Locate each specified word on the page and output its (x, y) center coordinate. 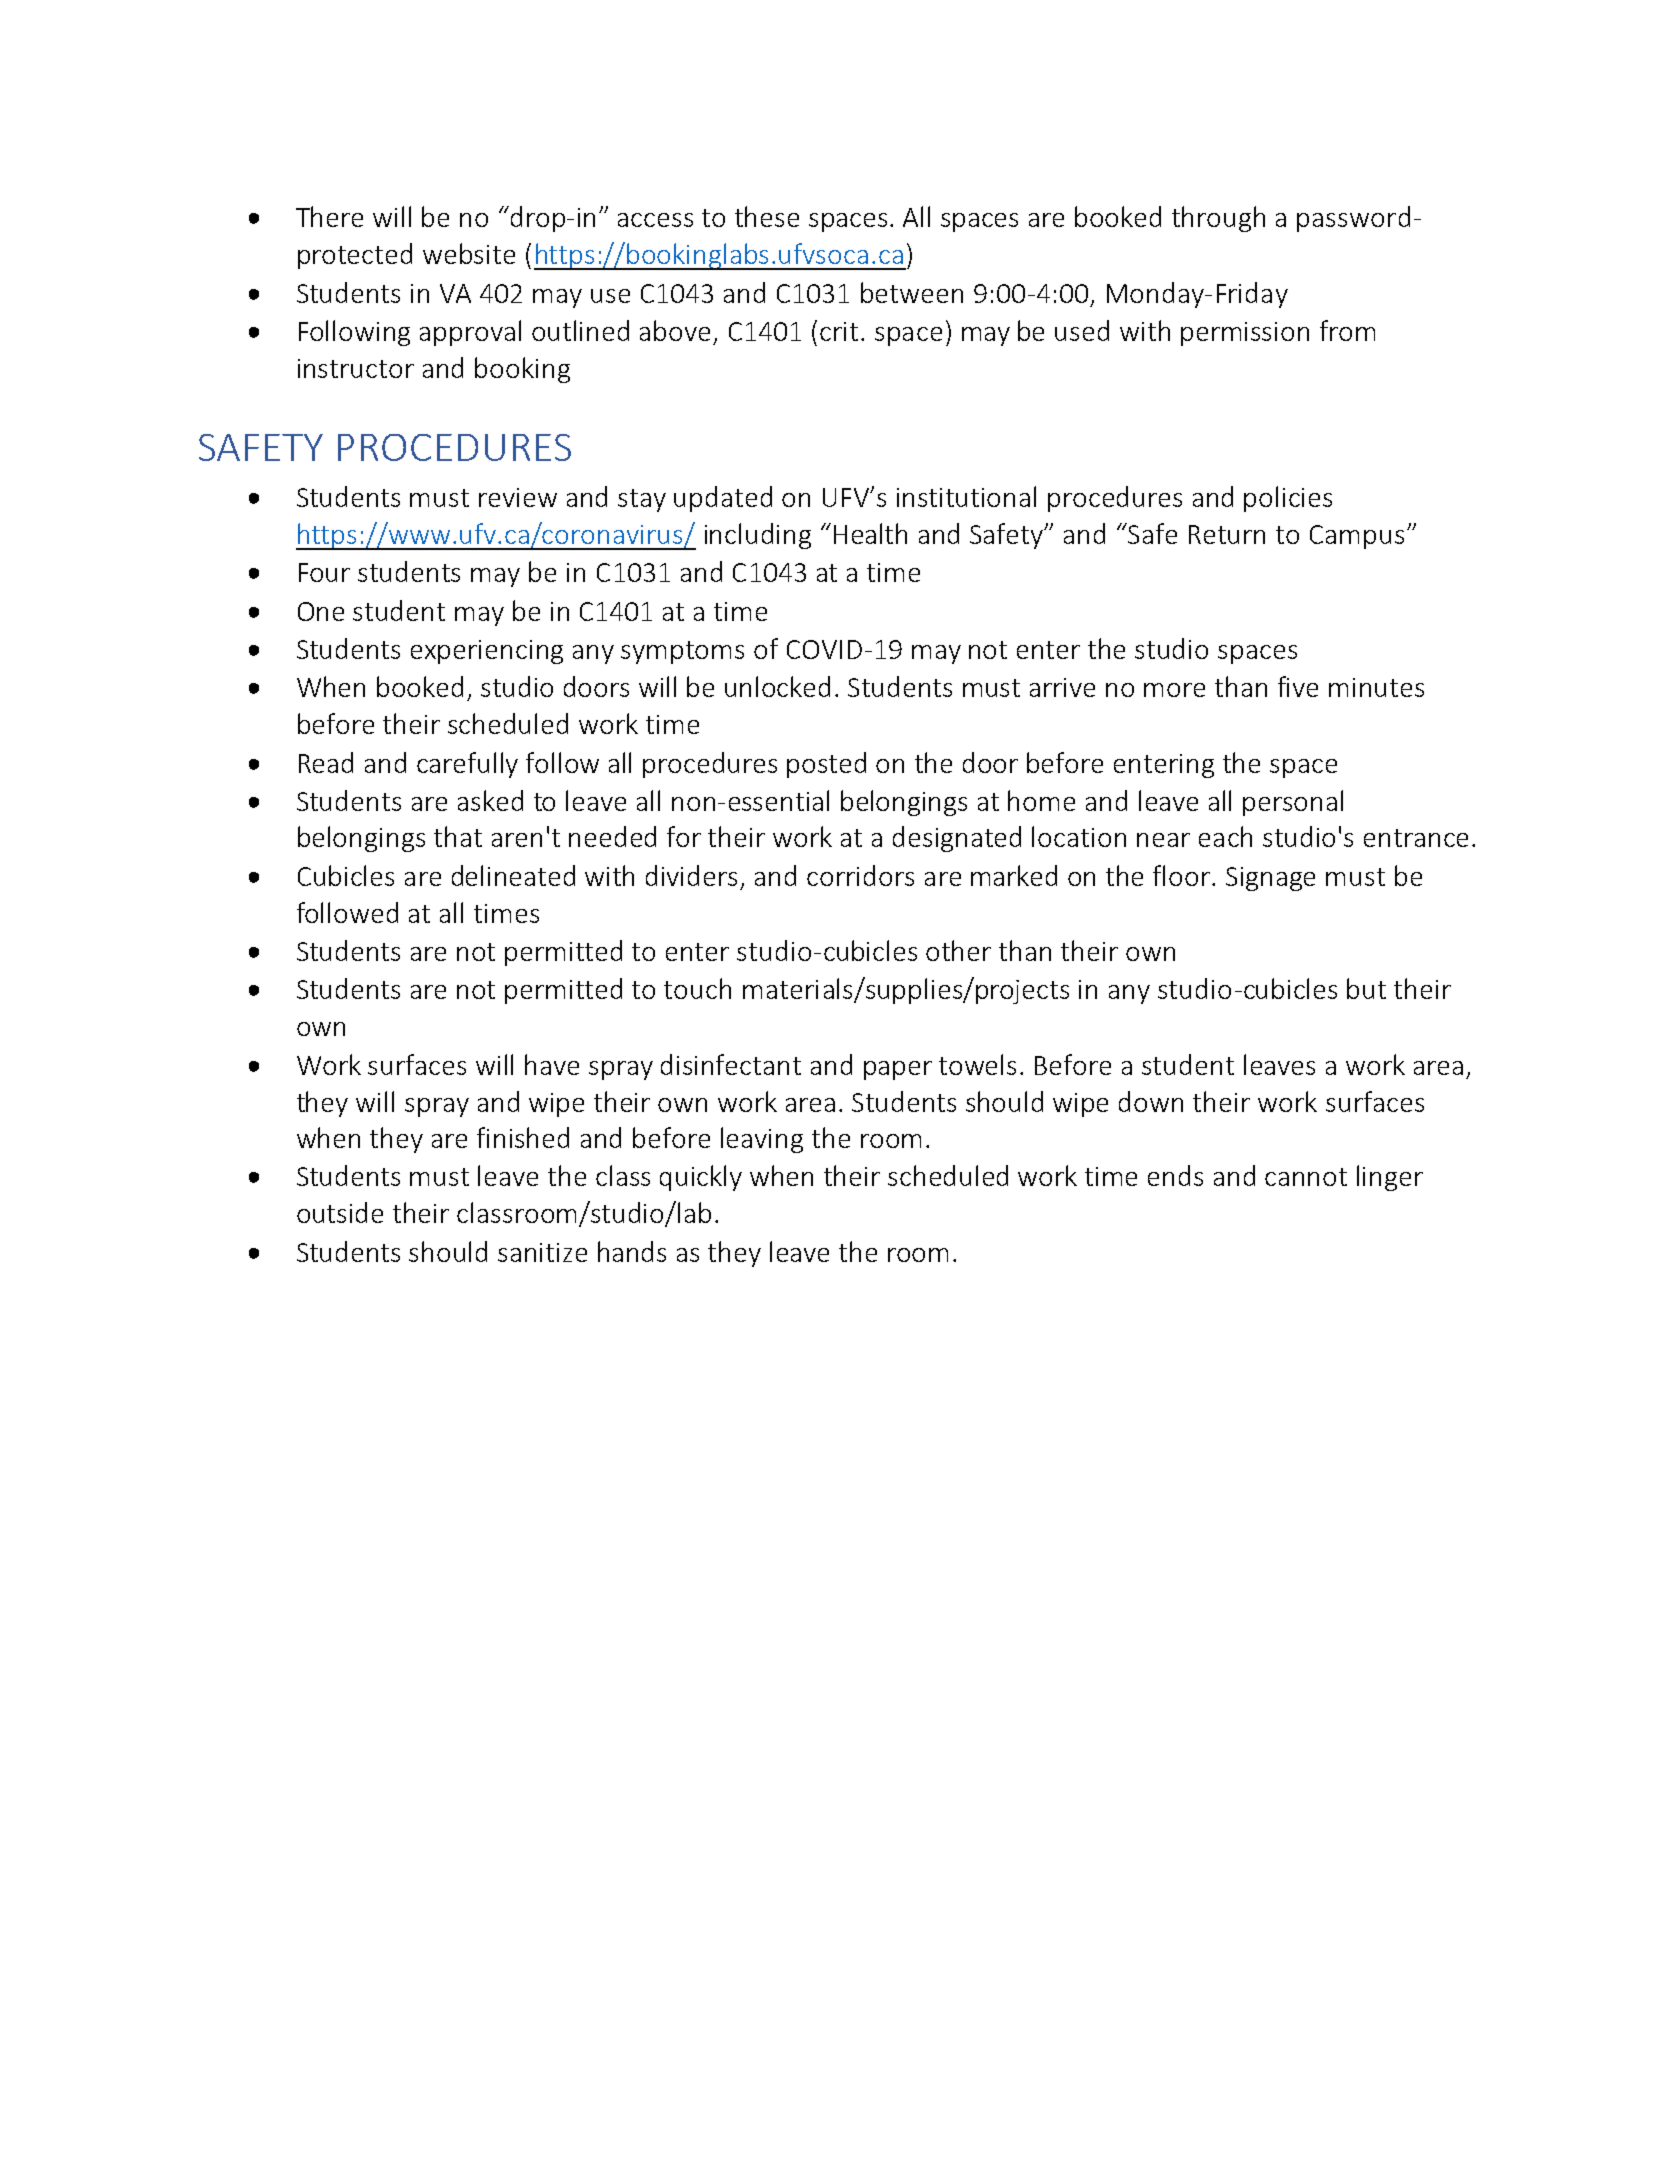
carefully (467, 765)
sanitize (542, 1252)
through (1218, 219)
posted (826, 765)
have (552, 1064)
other (958, 950)
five (1298, 686)
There (329, 216)
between (912, 292)
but (1366, 988)
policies (1288, 499)
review (518, 497)
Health (870, 533)
